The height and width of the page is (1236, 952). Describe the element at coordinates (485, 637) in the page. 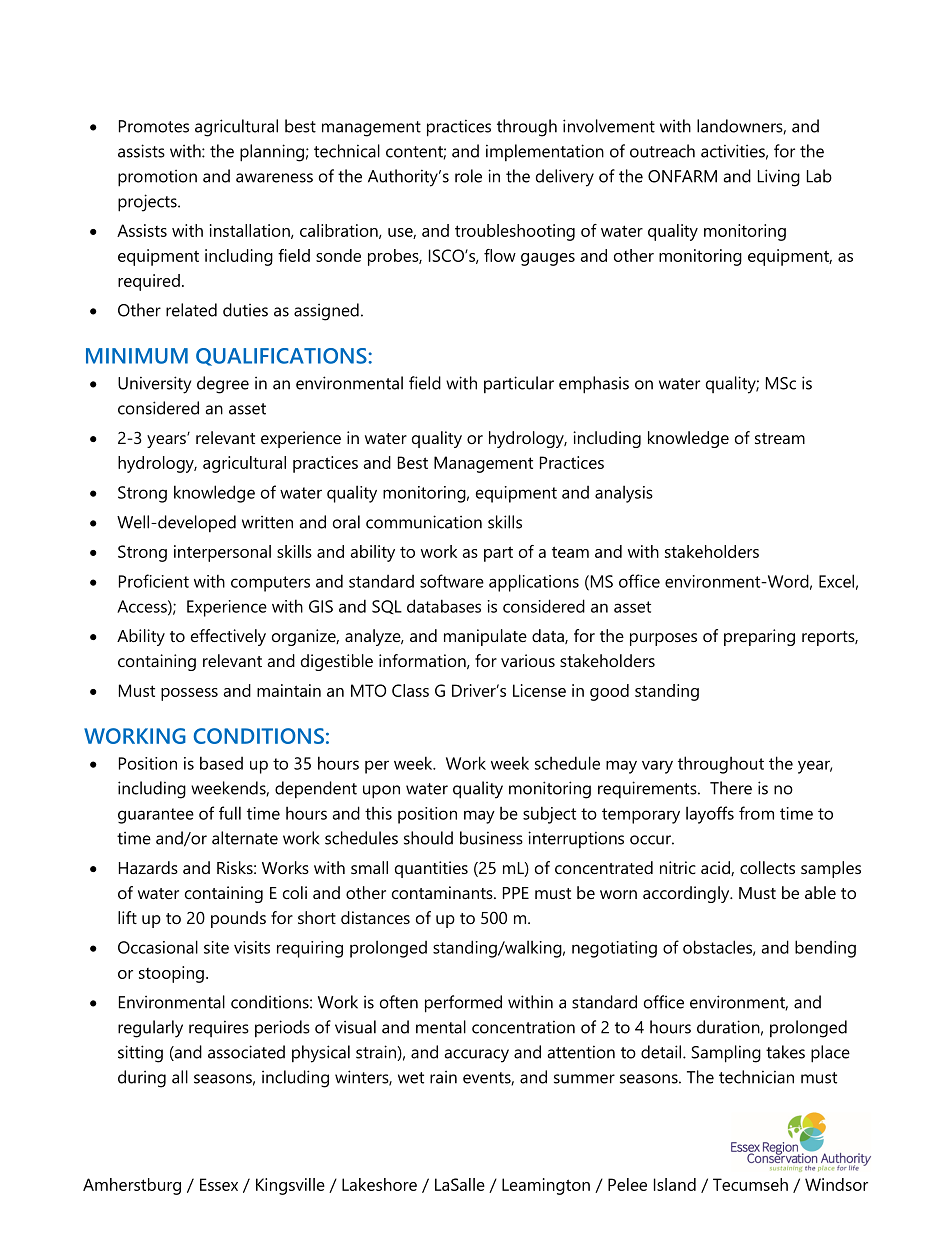

I see `manipulate` at that location.
